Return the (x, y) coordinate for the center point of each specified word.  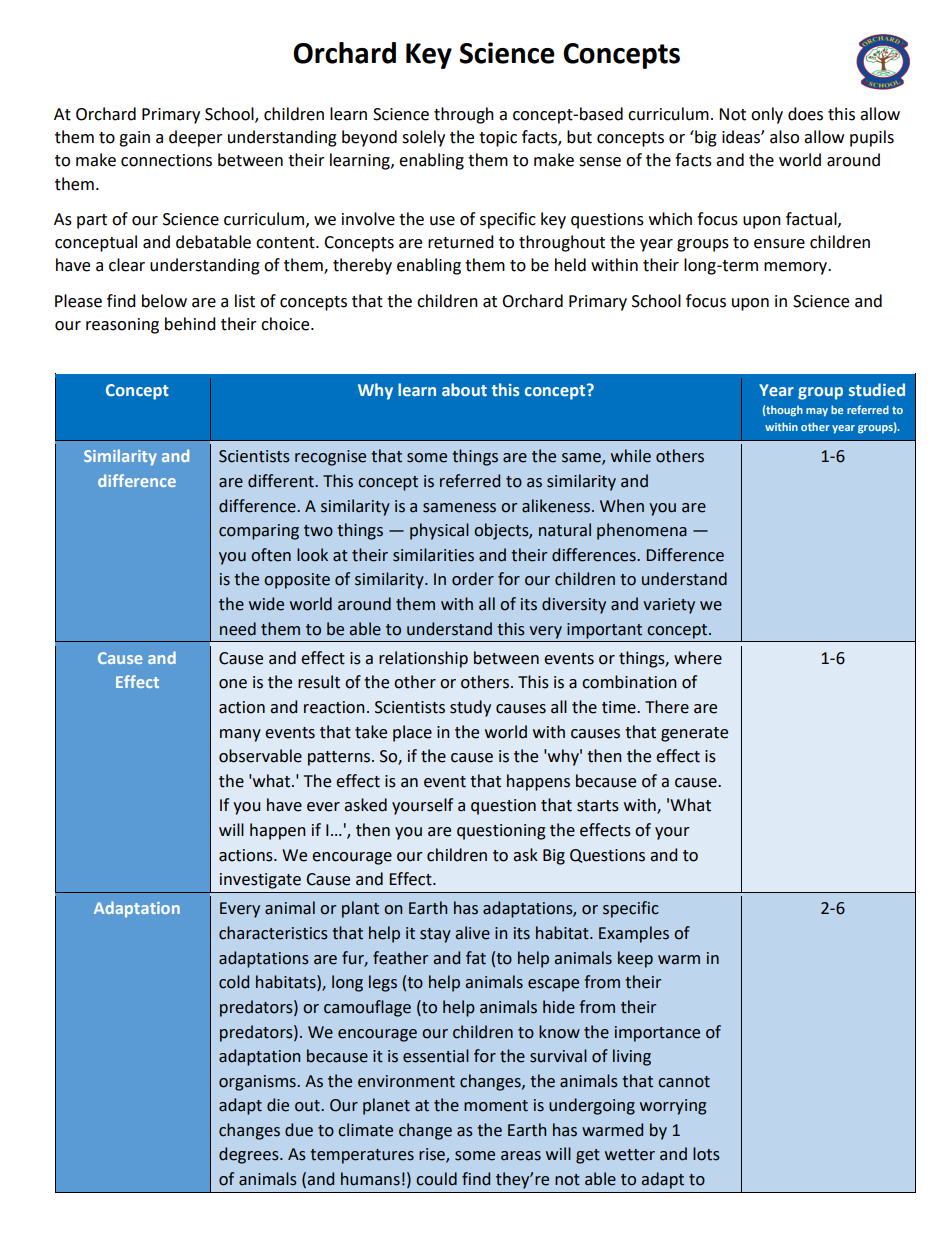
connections (166, 160)
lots (706, 1154)
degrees (250, 1155)
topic (498, 139)
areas (521, 1156)
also (784, 137)
